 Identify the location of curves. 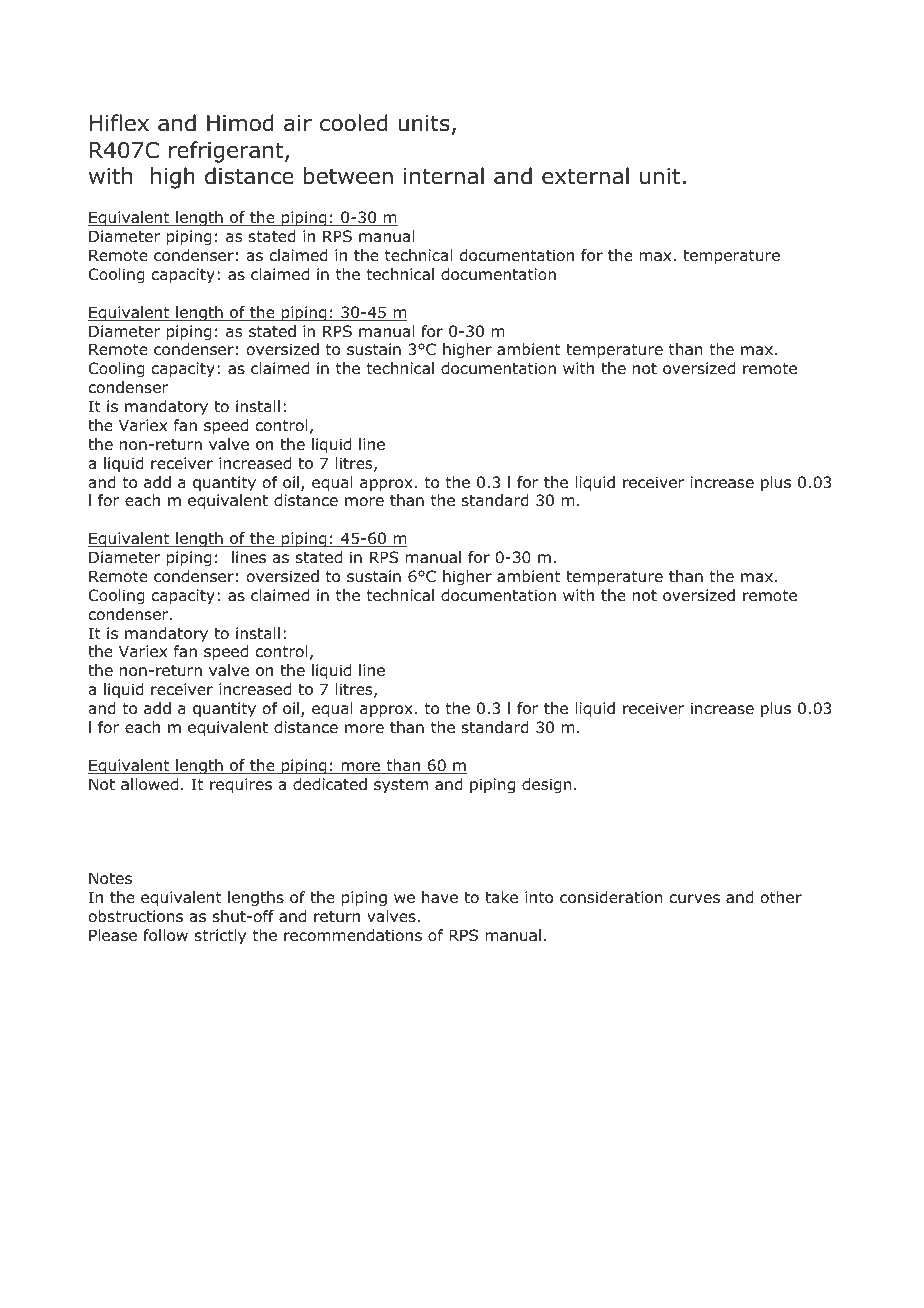
(695, 899).
